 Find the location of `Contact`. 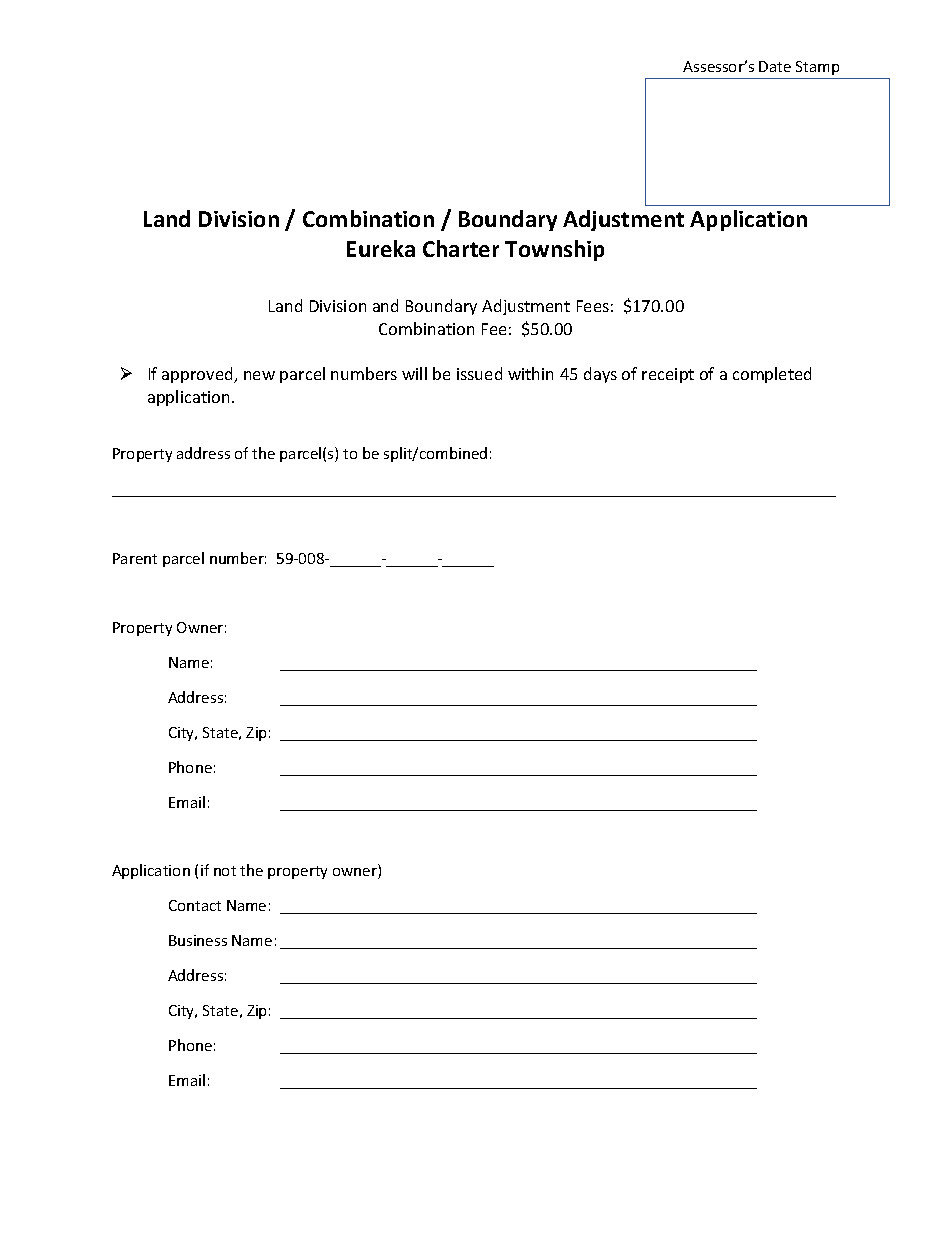

Contact is located at coordinates (195, 905).
